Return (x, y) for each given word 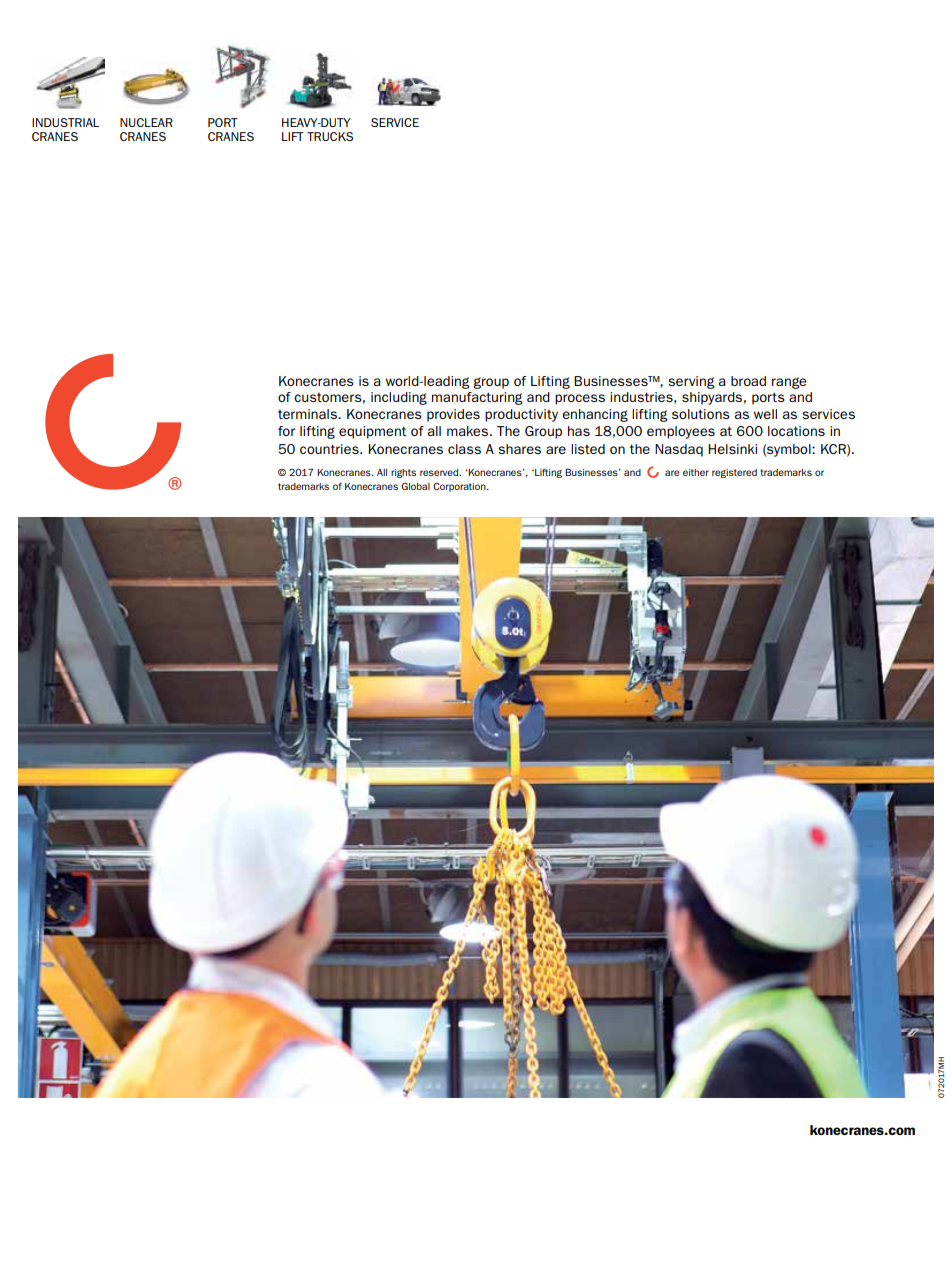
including (399, 398)
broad (748, 381)
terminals (308, 414)
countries (330, 449)
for (286, 431)
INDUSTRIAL (65, 122)
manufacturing (477, 398)
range (789, 383)
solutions (701, 414)
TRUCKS (330, 136)
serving (691, 382)
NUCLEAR (146, 122)
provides (453, 415)
